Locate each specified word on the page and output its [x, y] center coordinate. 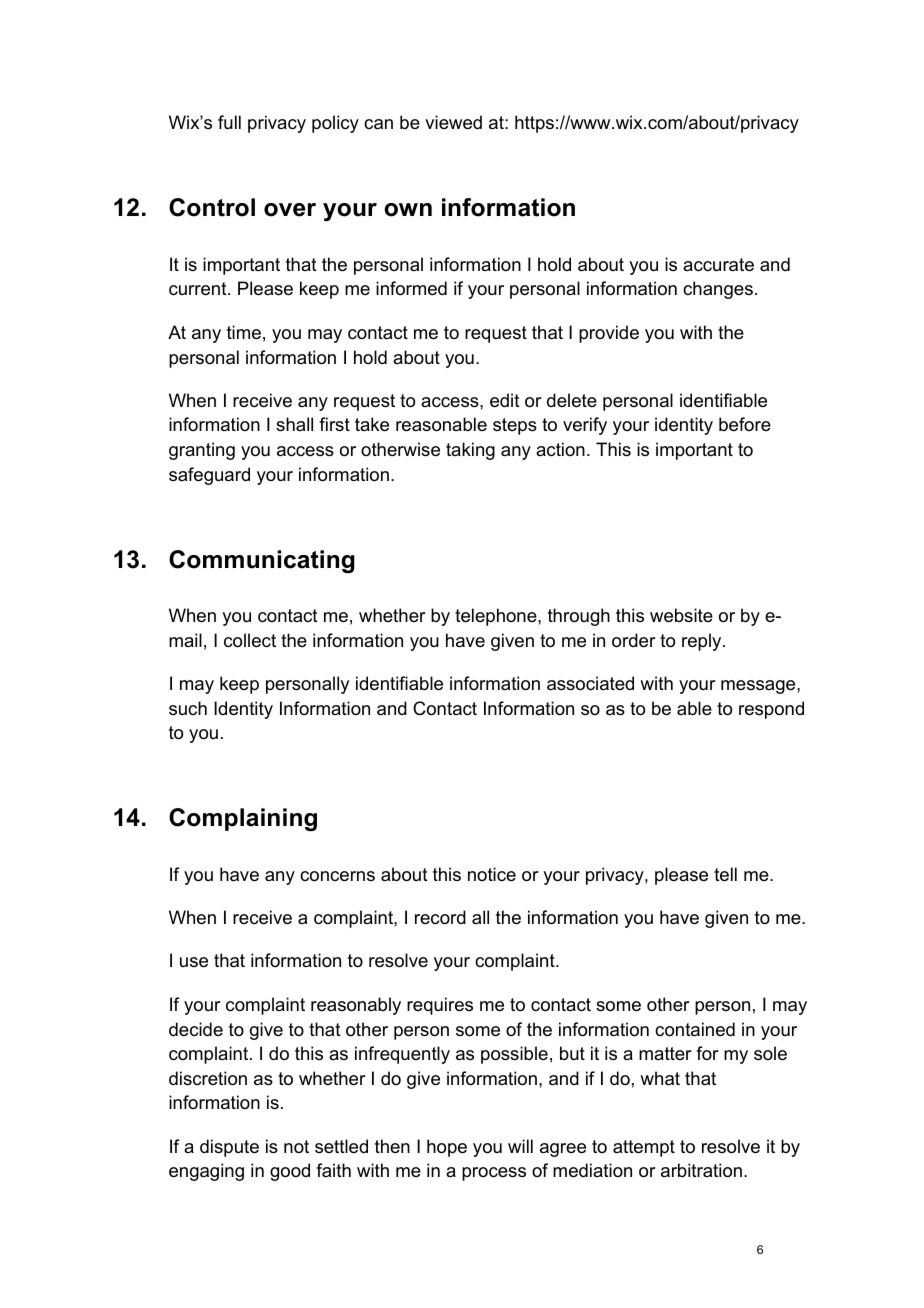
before [745, 424]
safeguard [209, 476]
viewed [453, 122]
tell [725, 874]
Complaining [243, 819]
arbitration [701, 1170]
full [229, 122]
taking [470, 451]
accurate [718, 265]
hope [447, 1148]
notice [492, 874]
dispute [229, 1148]
